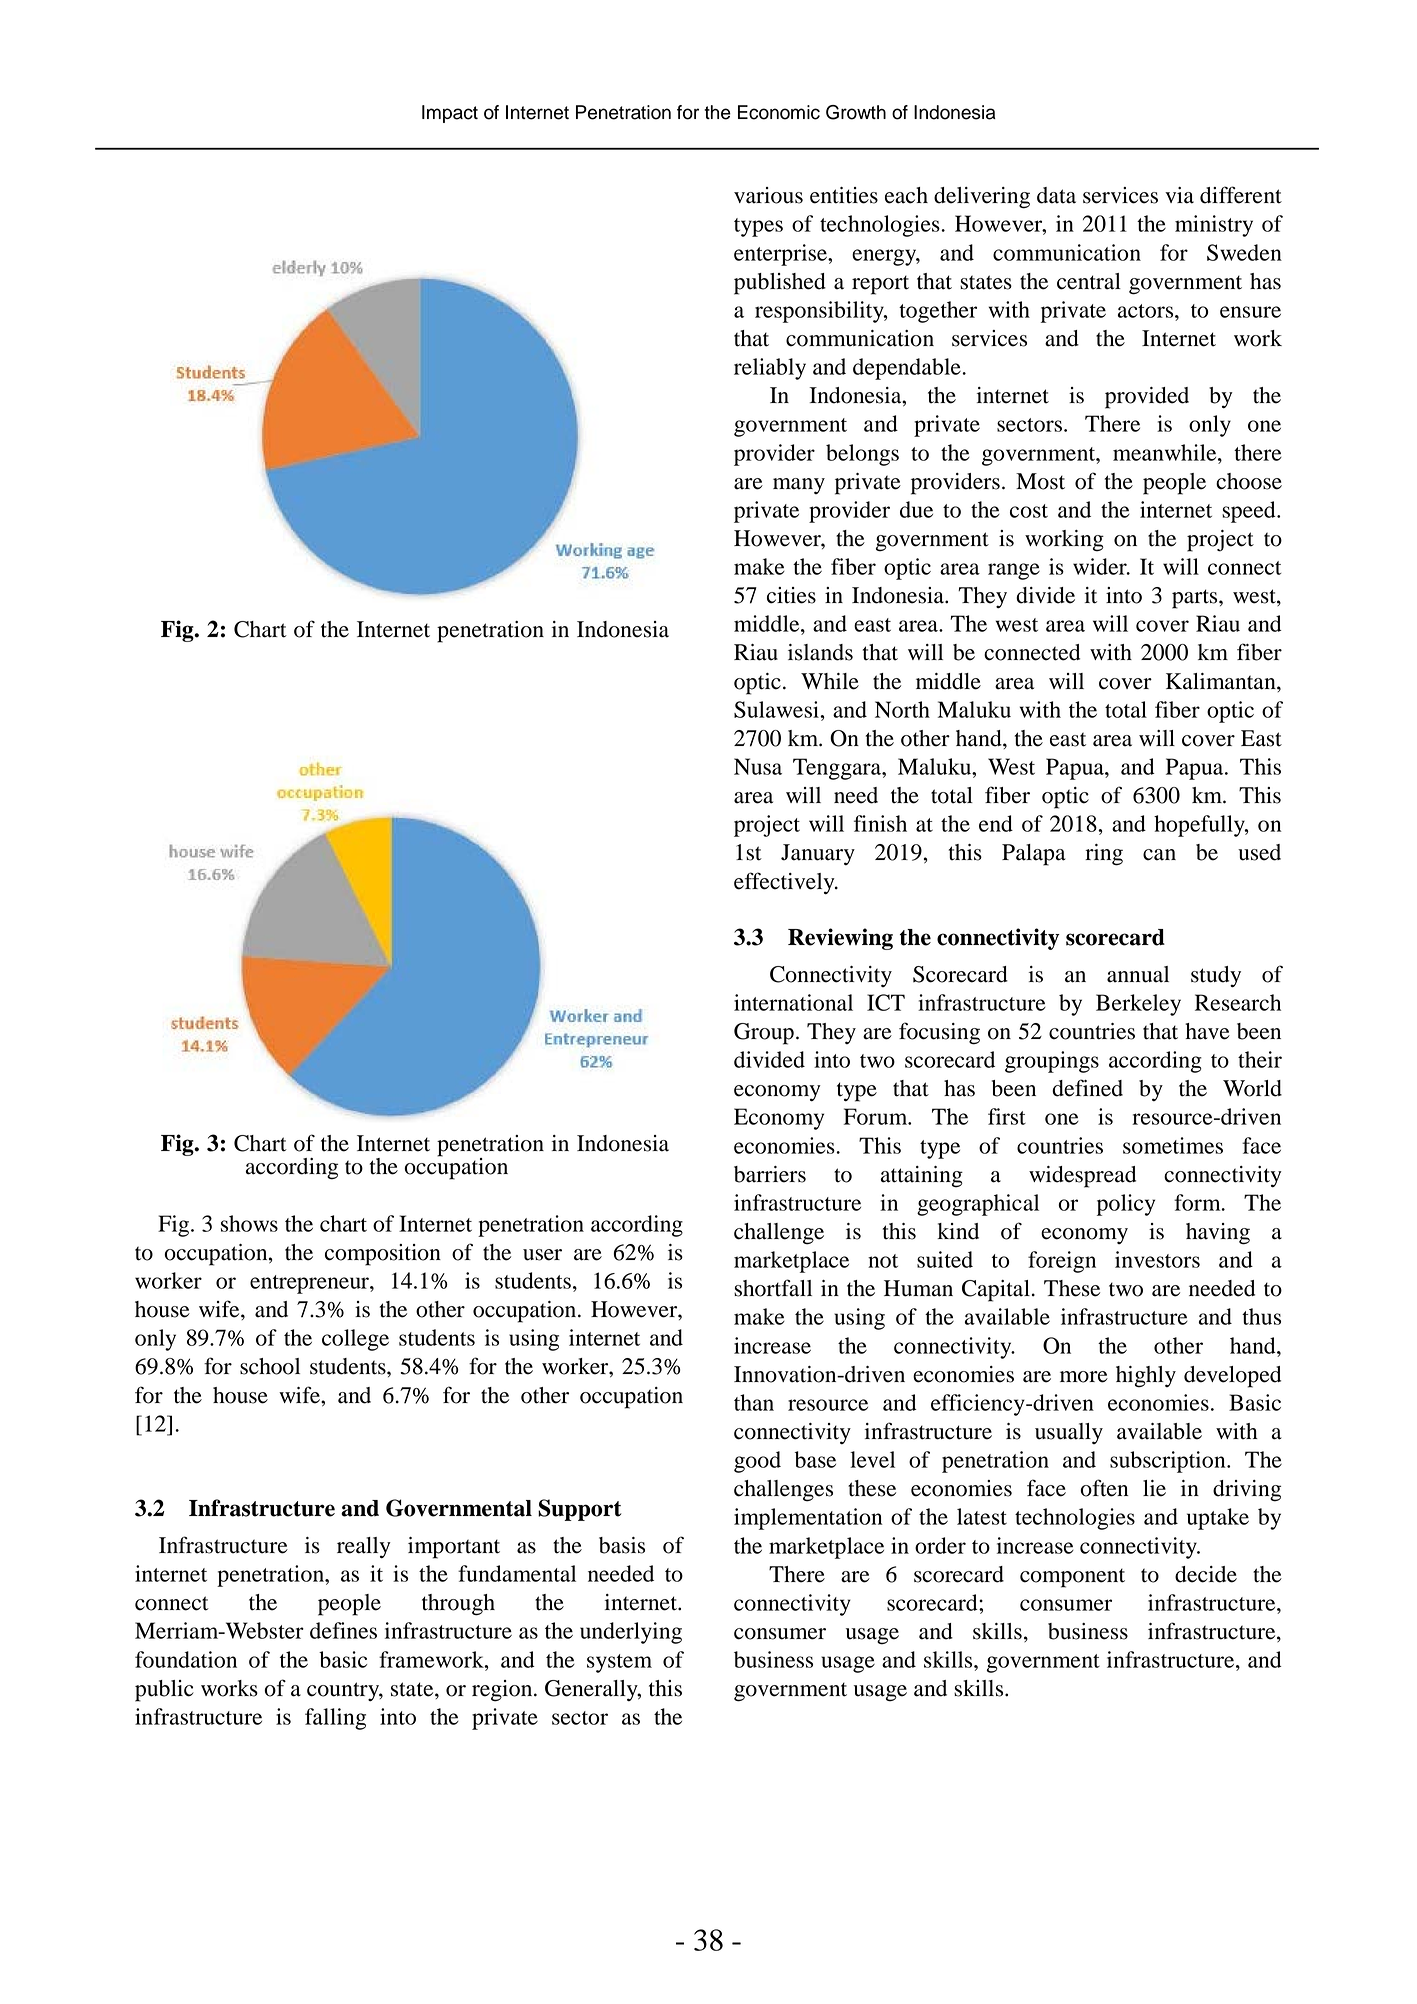 The image size is (1417, 2004). Describe the element at coordinates (791, 595) in the page. I see `cities` at that location.
